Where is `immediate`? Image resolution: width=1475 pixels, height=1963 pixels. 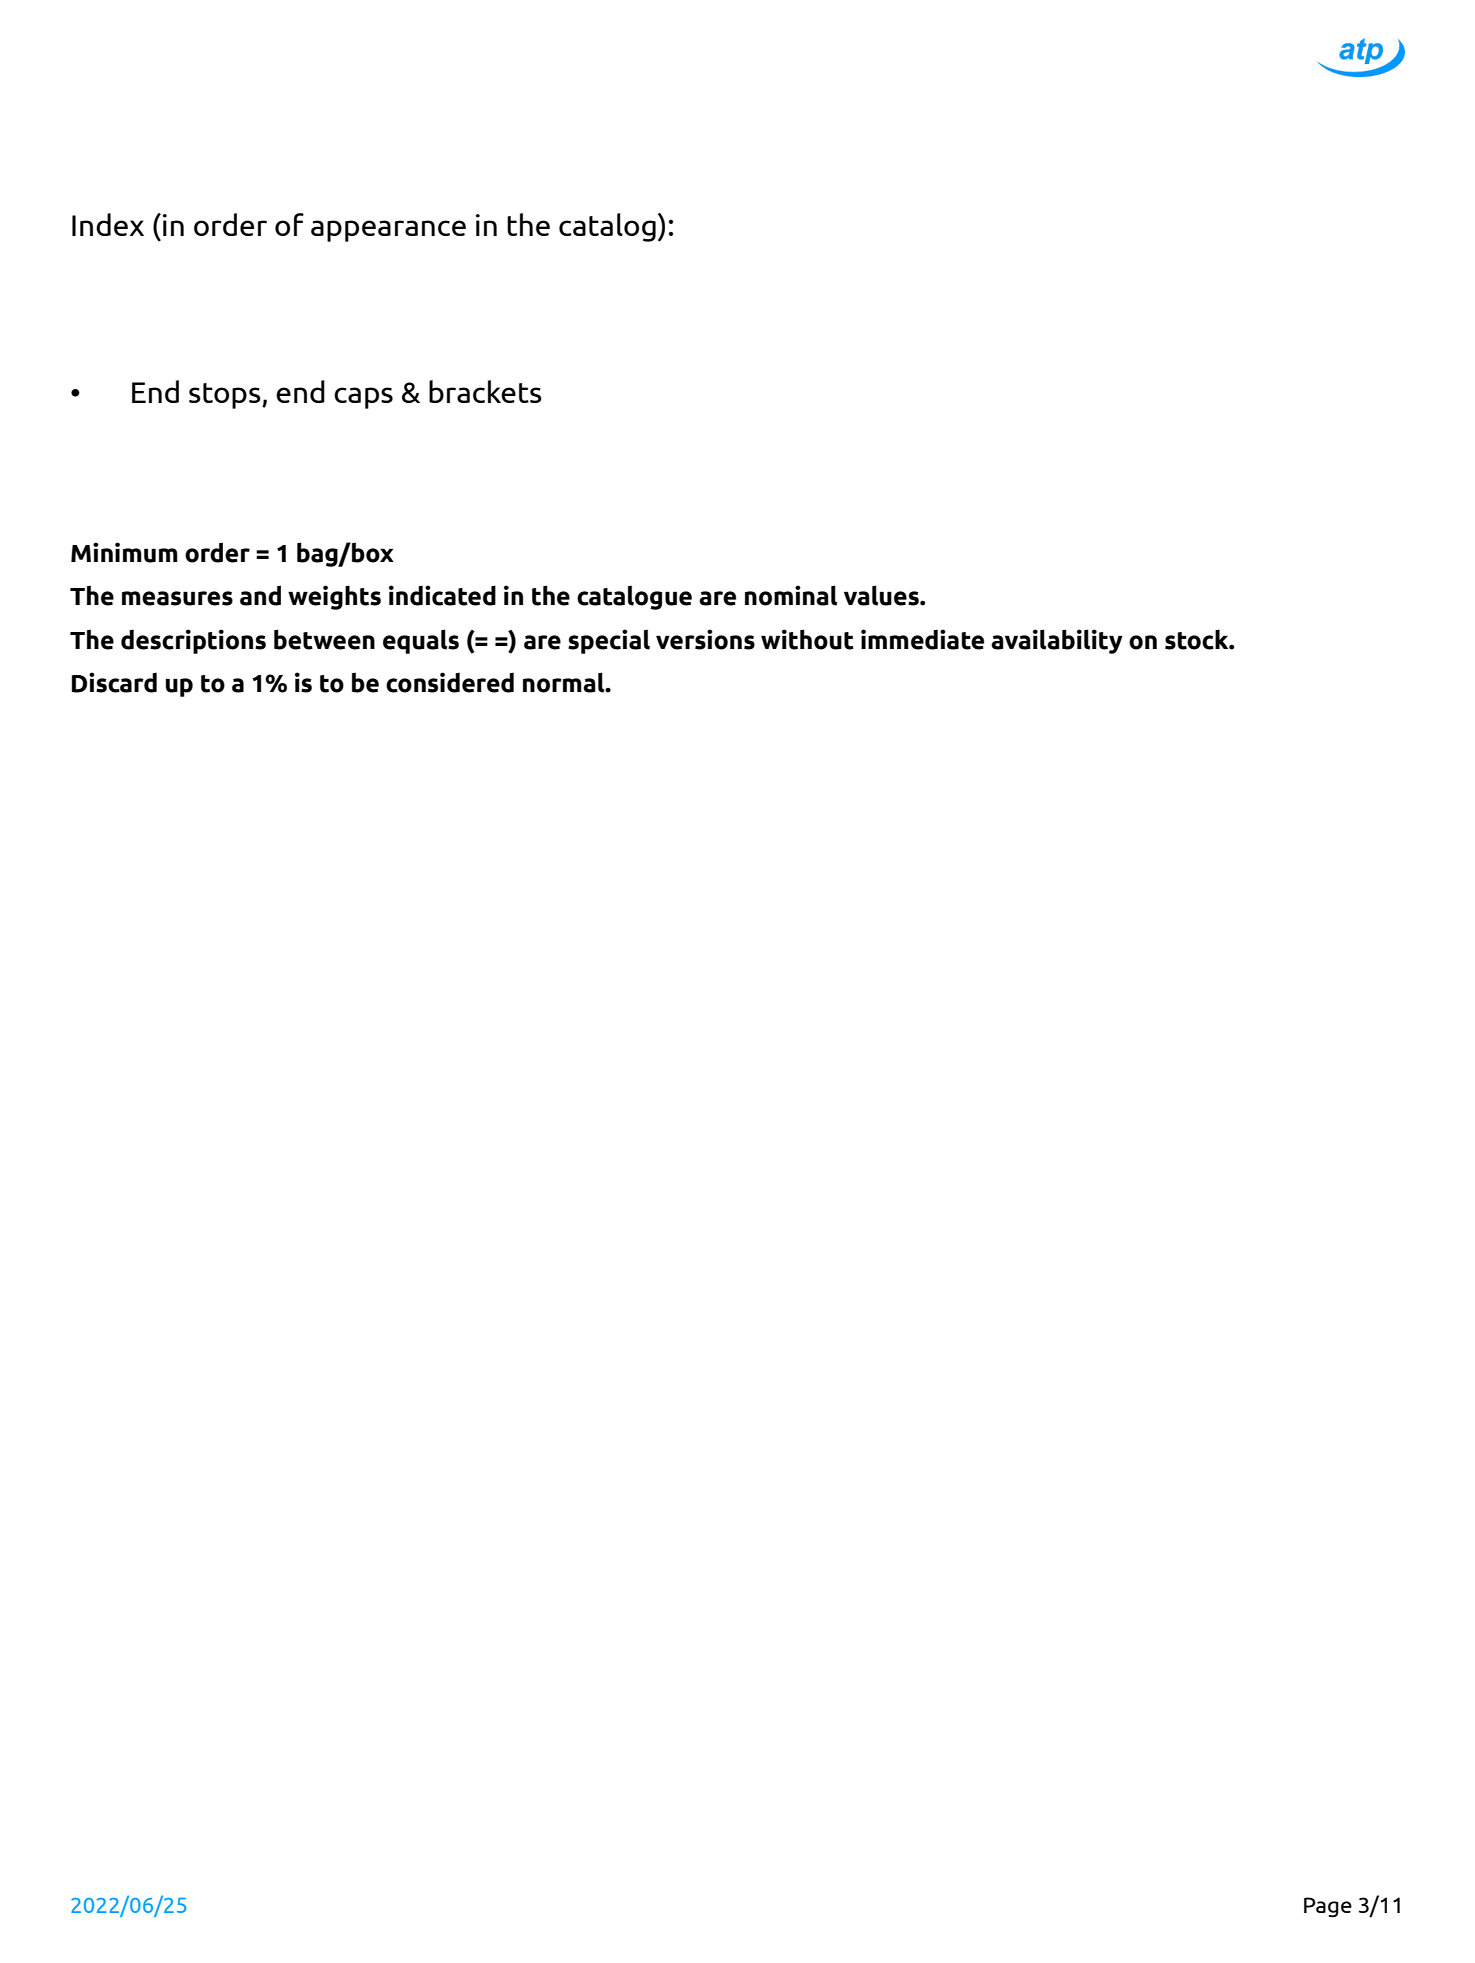 immediate is located at coordinates (922, 639).
